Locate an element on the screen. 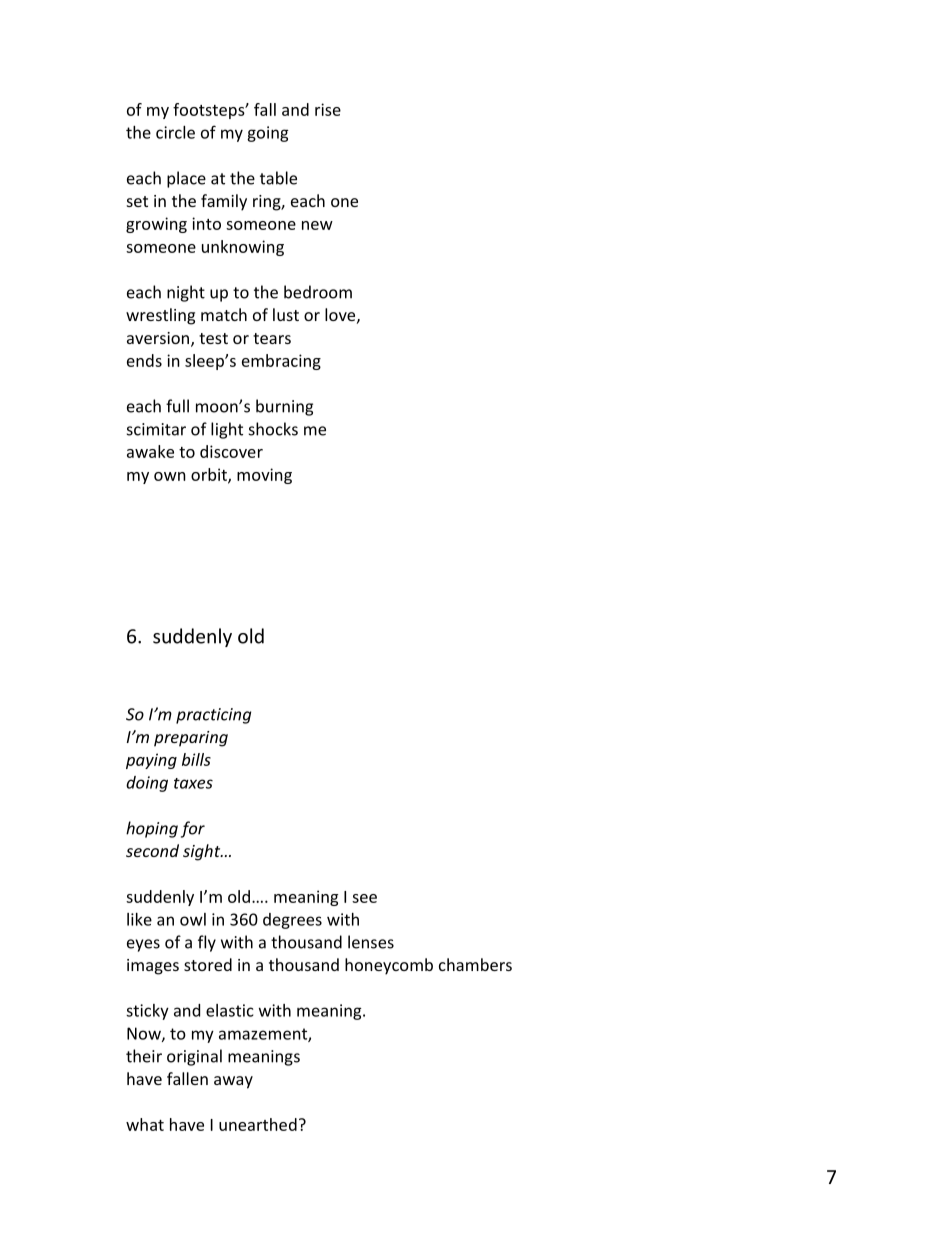 This screenshot has height=1233, width=952. new is located at coordinates (317, 225).
